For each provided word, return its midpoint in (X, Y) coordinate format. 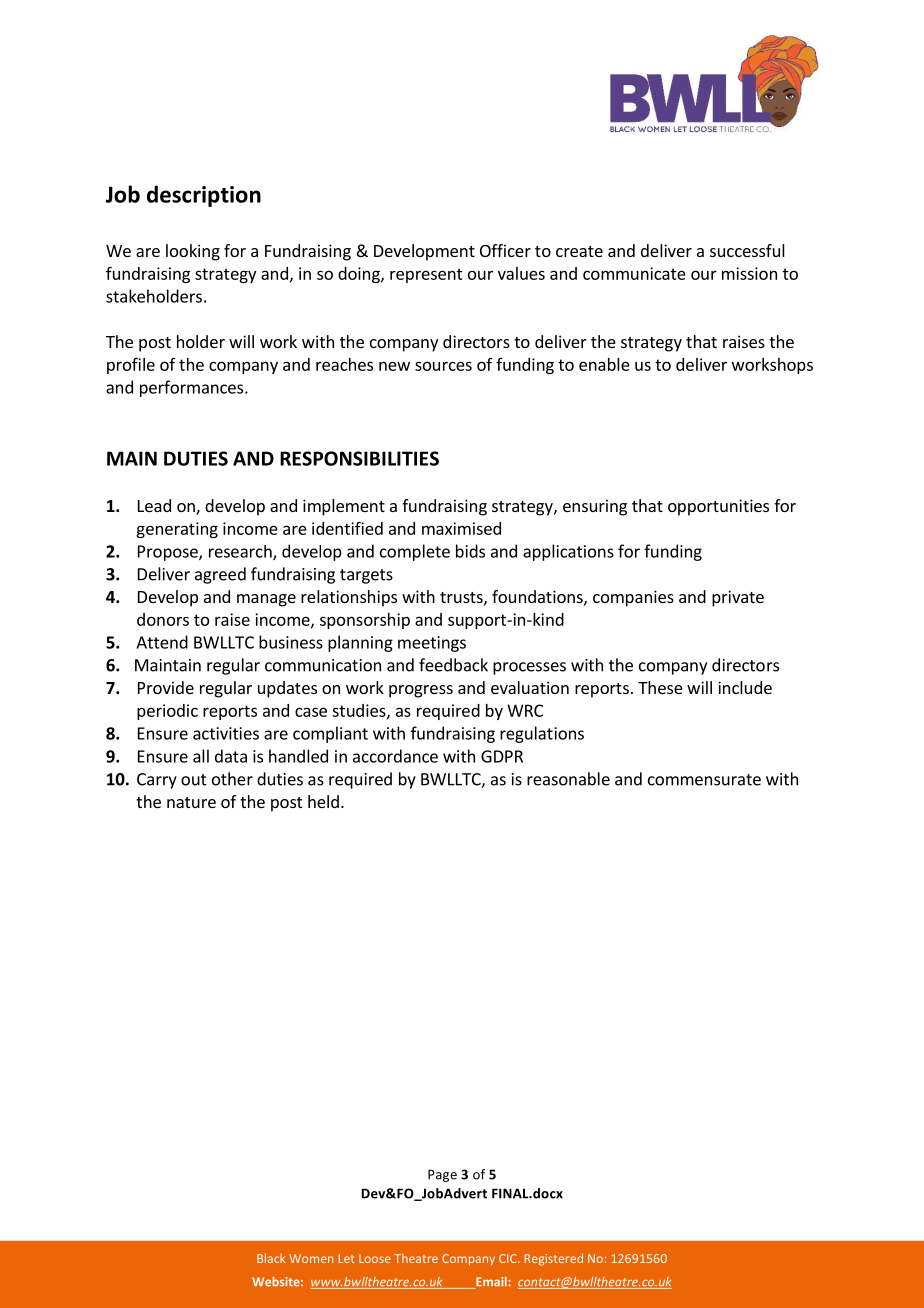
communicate (634, 273)
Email (491, 1283)
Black (271, 1258)
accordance (395, 756)
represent (426, 275)
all (201, 756)
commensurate (704, 780)
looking (193, 252)
